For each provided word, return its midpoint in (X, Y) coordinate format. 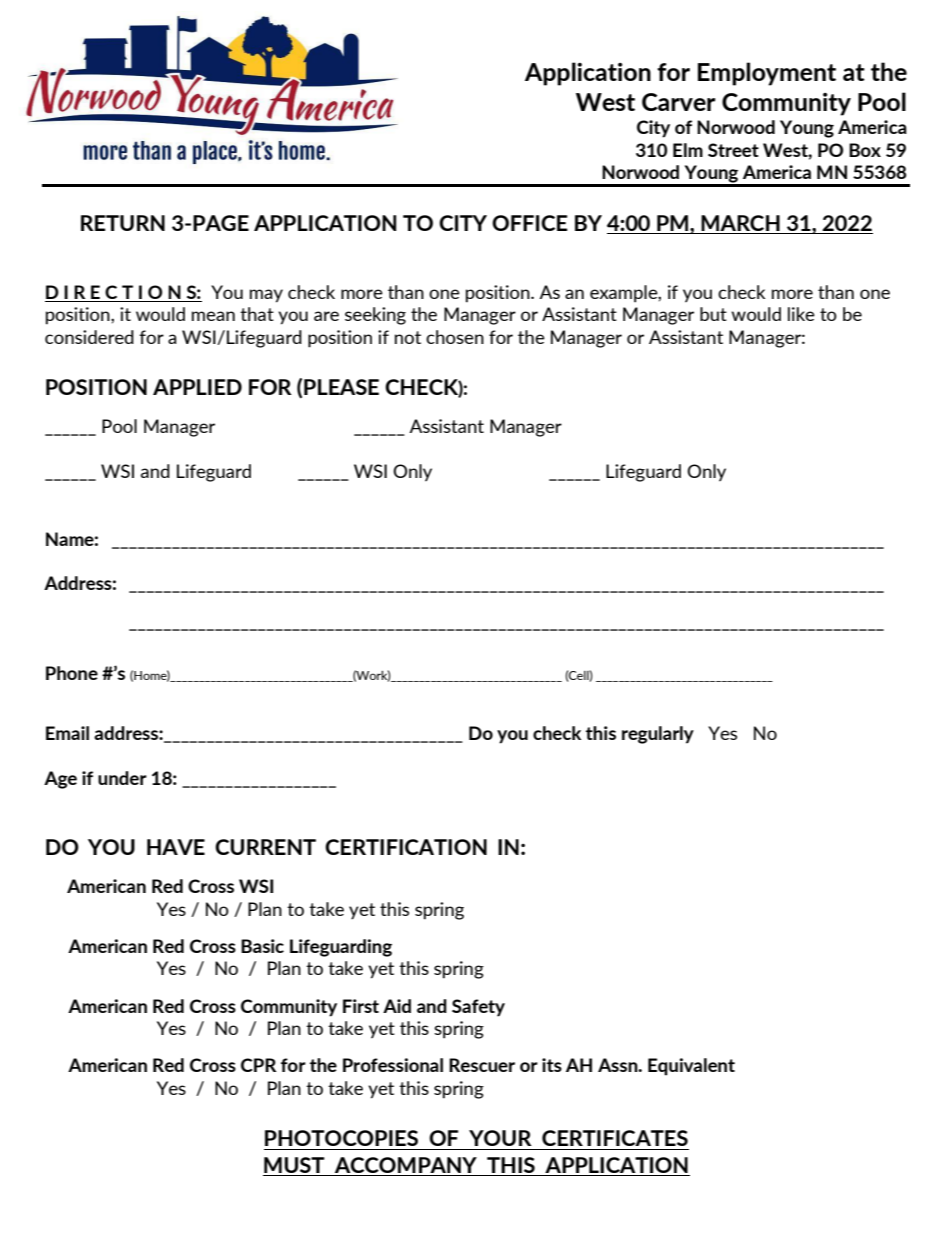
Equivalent (691, 1067)
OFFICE (529, 223)
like (801, 314)
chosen (455, 337)
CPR (259, 1065)
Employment (767, 74)
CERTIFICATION (406, 847)
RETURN (123, 223)
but (713, 314)
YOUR (500, 1138)
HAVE (176, 847)
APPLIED (197, 387)
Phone (72, 673)
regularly (658, 735)
